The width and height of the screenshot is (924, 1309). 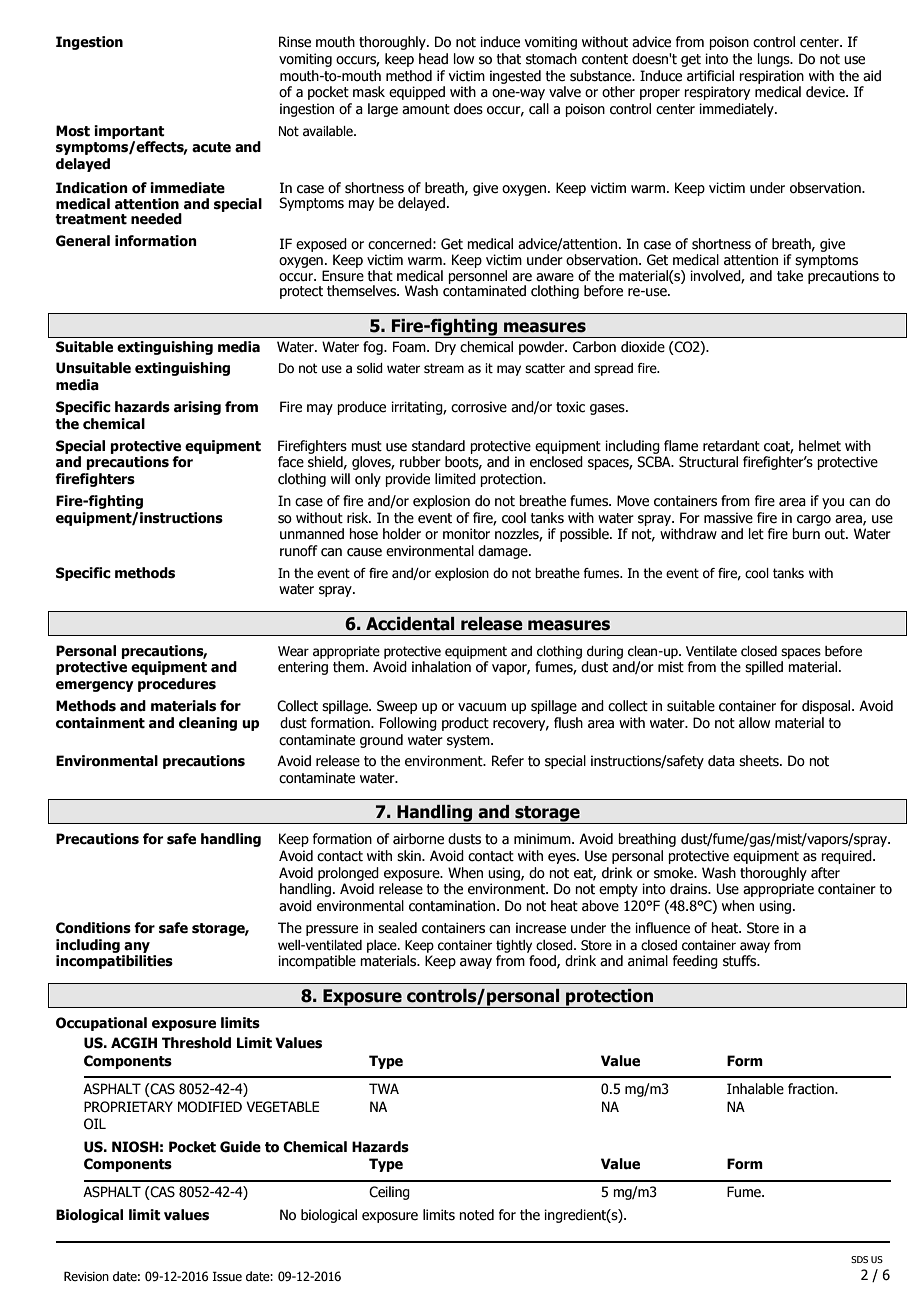 I want to click on procedures, so click(x=177, y=685).
